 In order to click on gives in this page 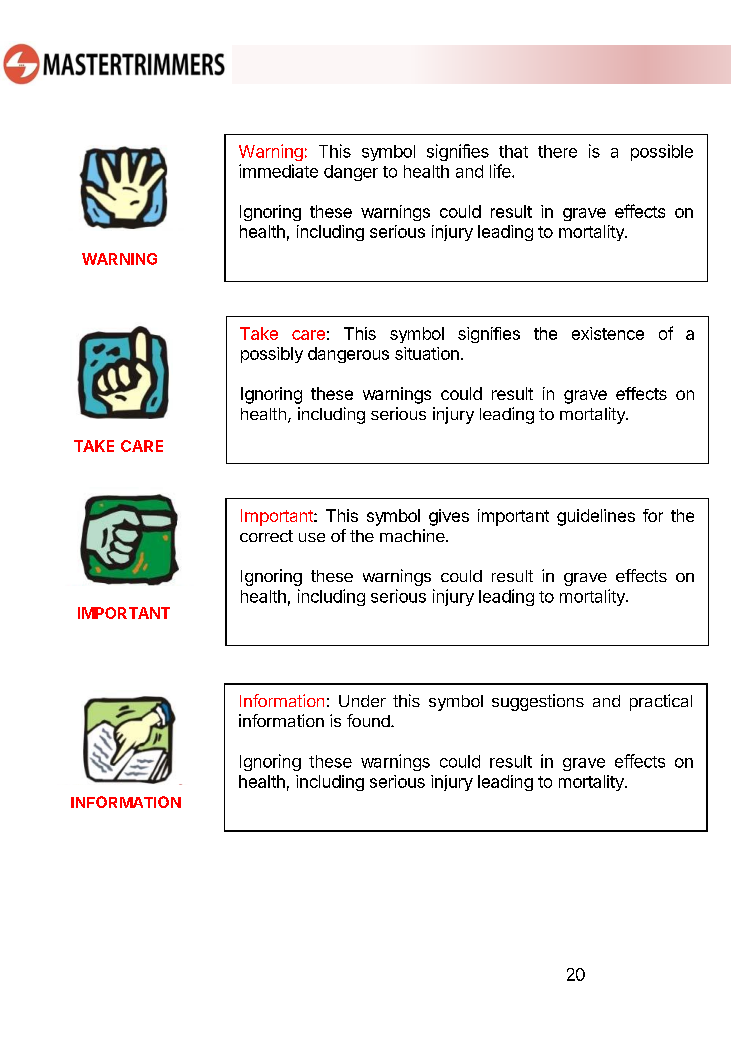, I will do `click(449, 517)`.
